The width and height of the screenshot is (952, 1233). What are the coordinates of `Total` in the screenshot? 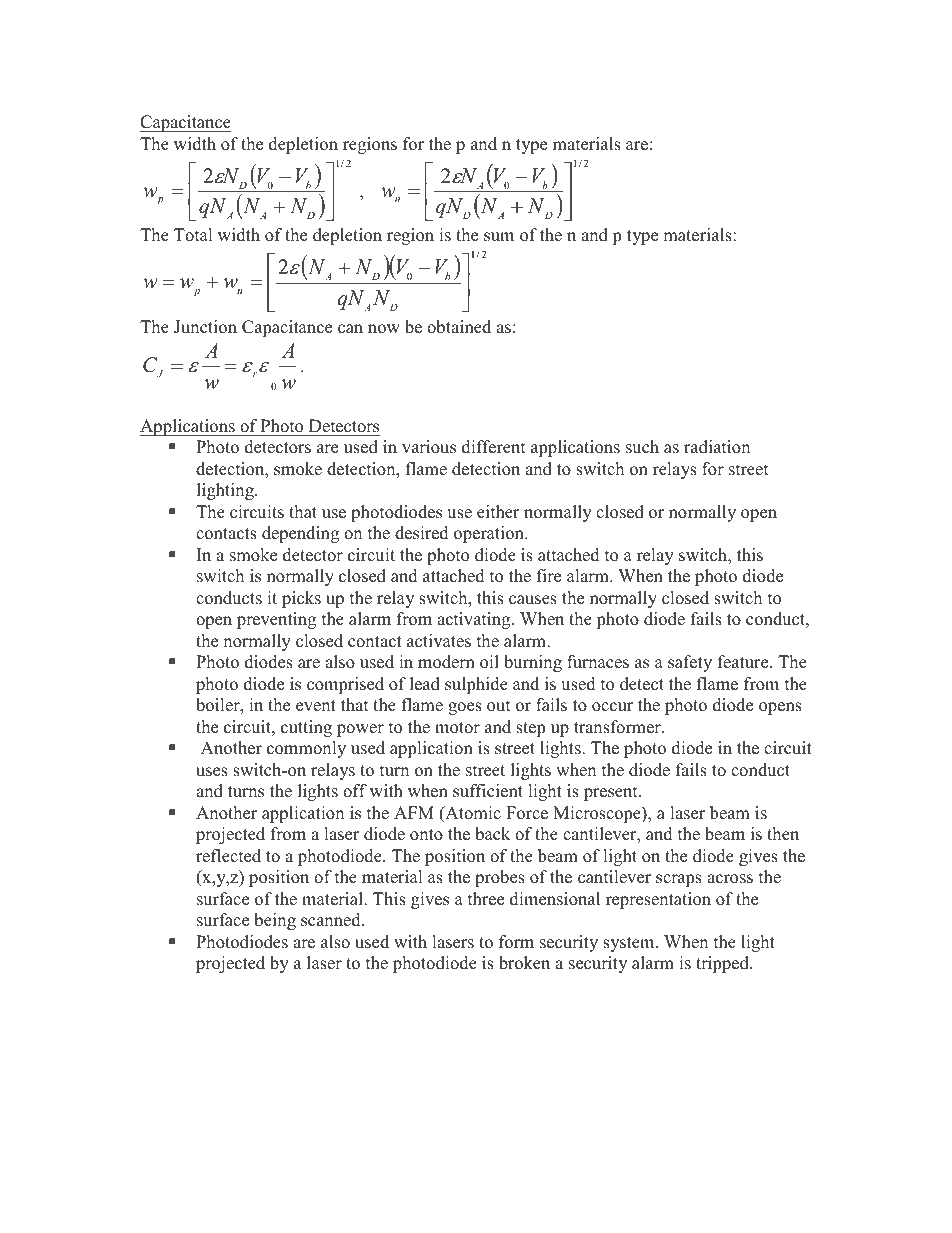 It's located at (193, 235).
